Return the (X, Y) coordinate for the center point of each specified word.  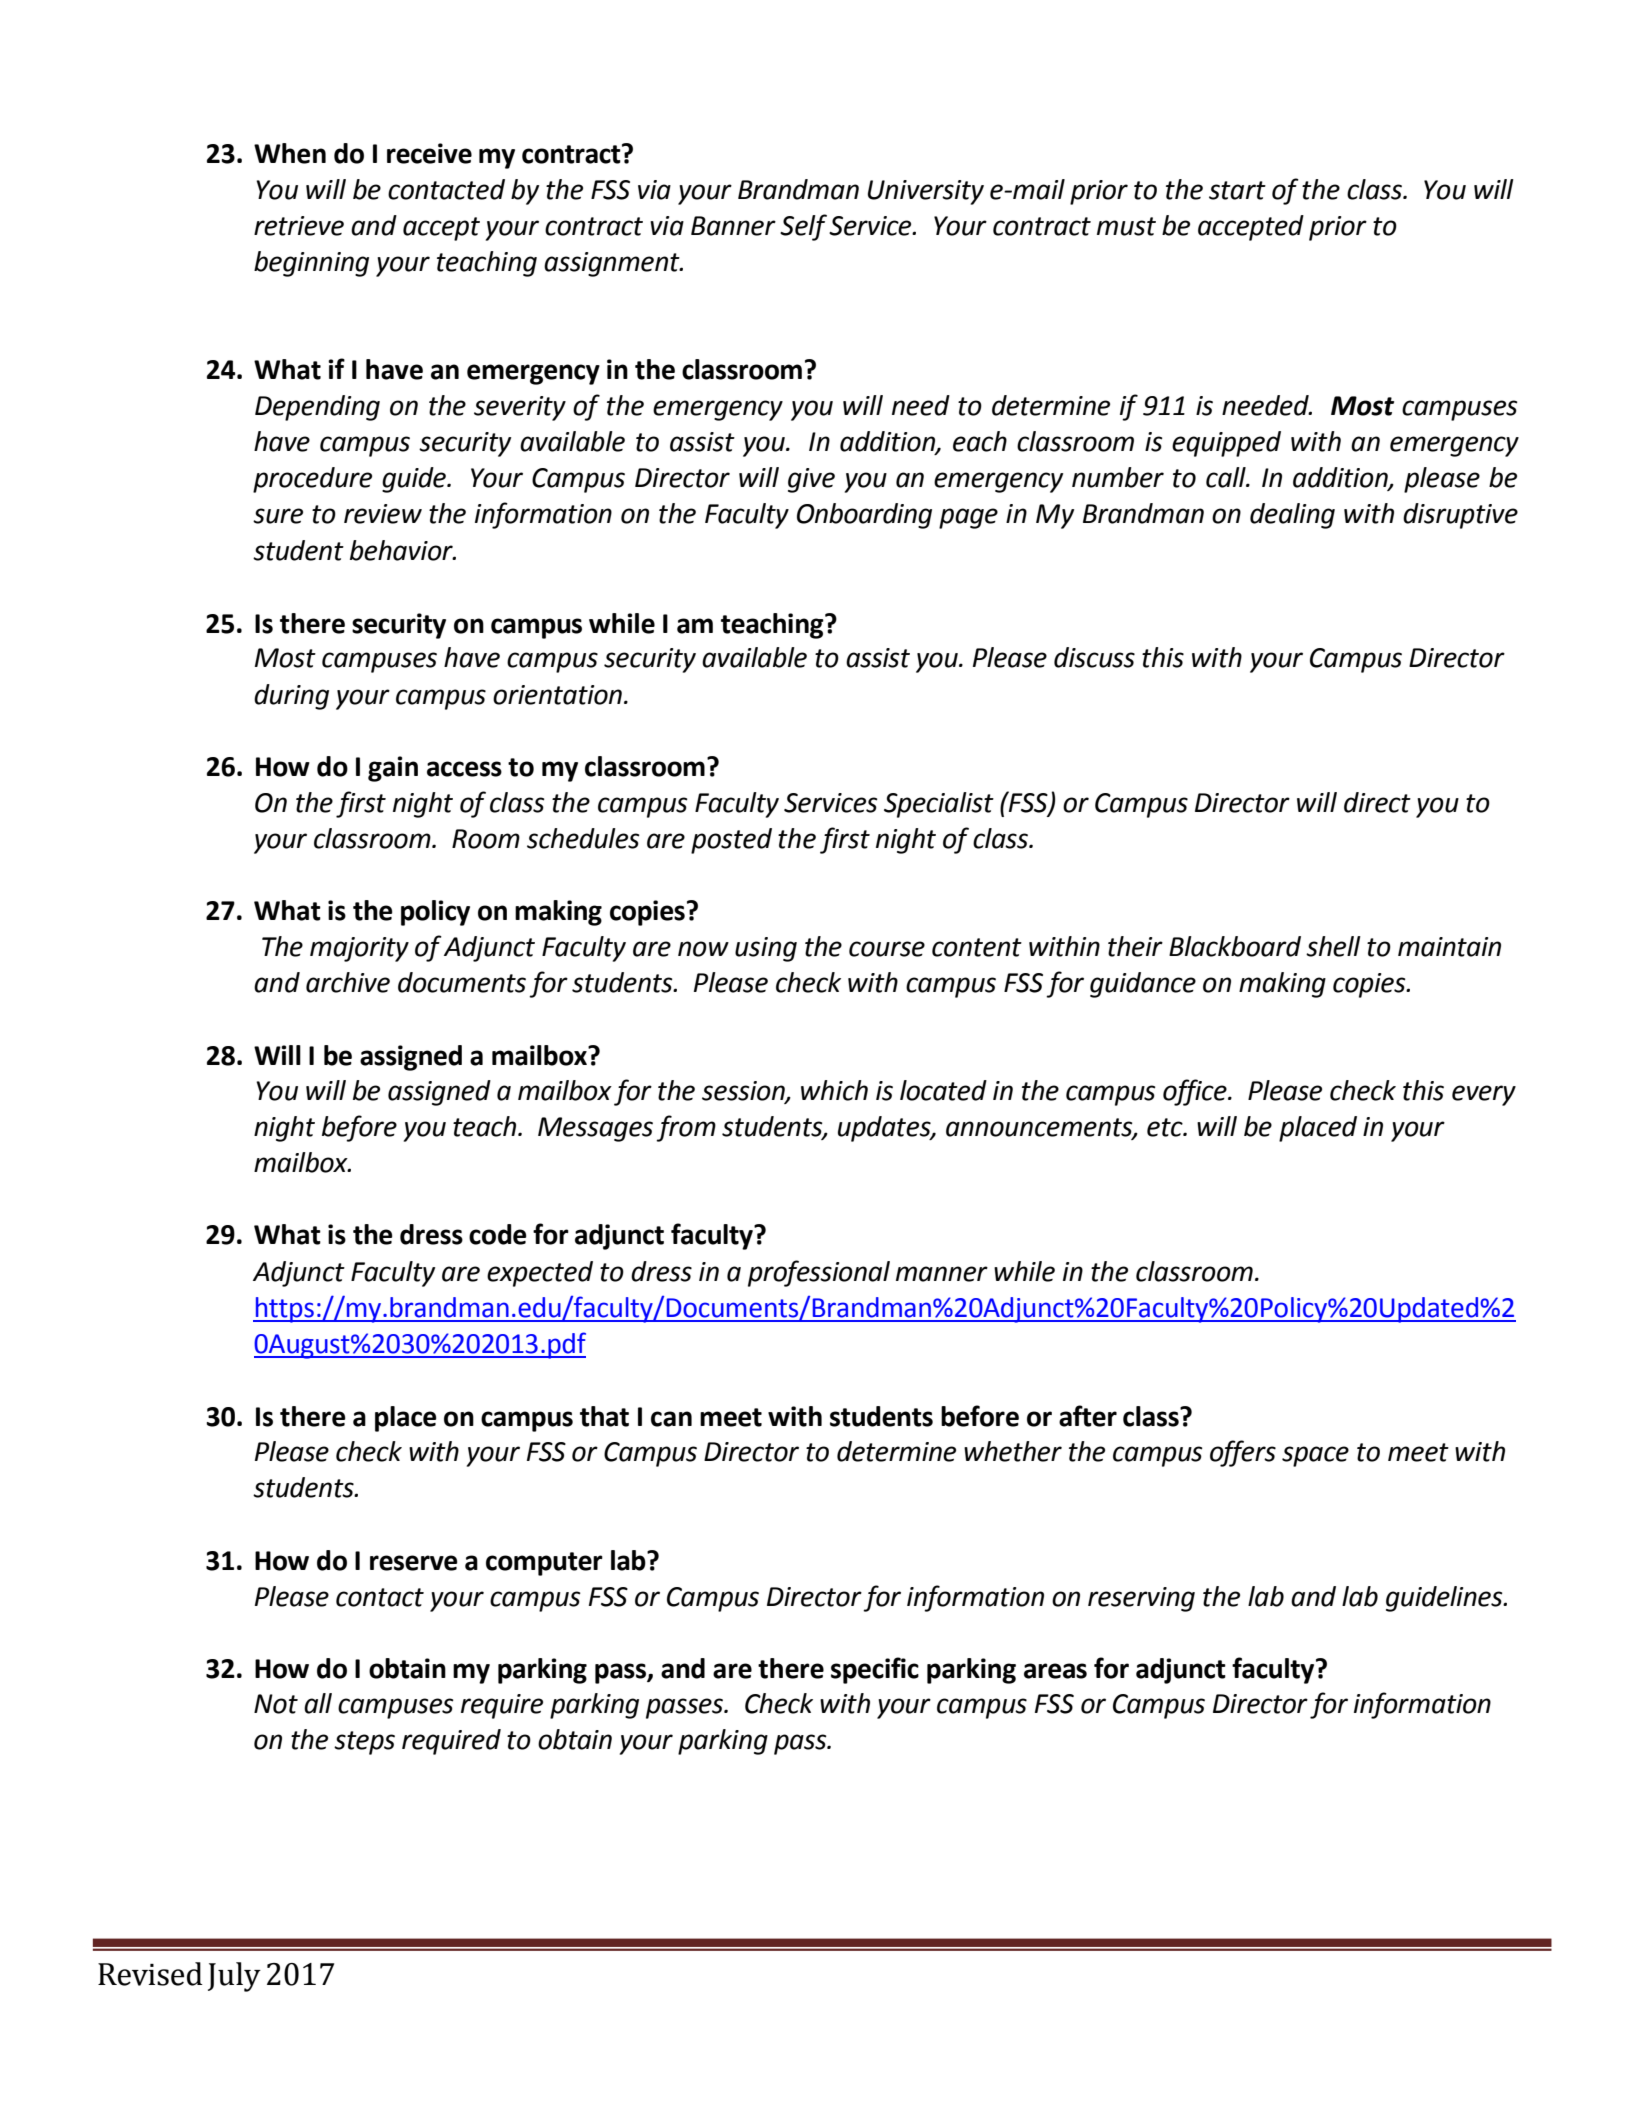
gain (393, 769)
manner (942, 1274)
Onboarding (864, 516)
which (834, 1090)
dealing (1292, 516)
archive (348, 982)
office (1196, 1092)
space (1315, 1456)
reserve (414, 1563)
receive (429, 153)
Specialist (939, 805)
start (1237, 190)
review (383, 514)
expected (540, 1274)
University (926, 192)
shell (1333, 946)
